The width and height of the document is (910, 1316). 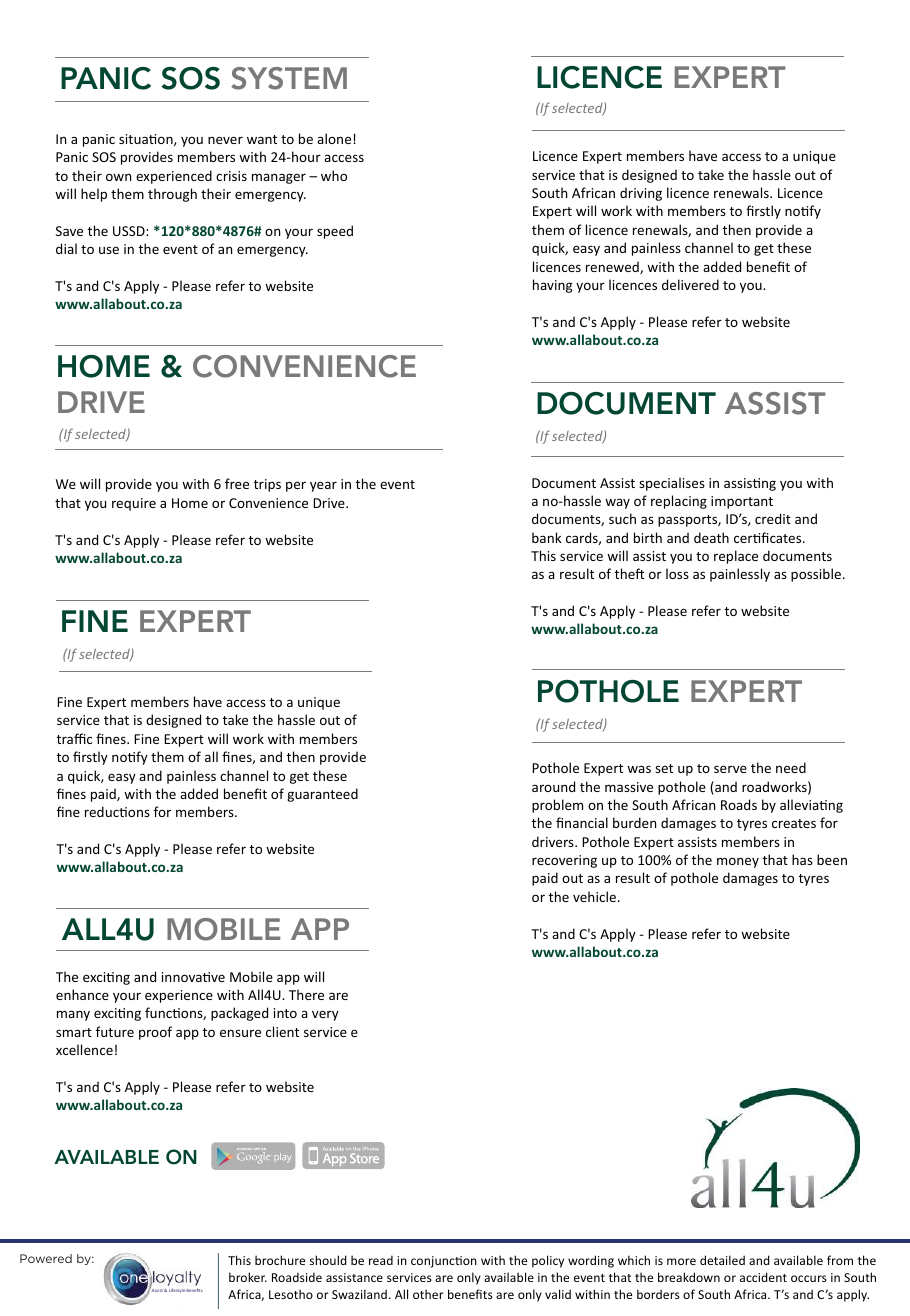 What do you see at coordinates (46, 1258) in the document?
I see `Powered` at bounding box center [46, 1258].
